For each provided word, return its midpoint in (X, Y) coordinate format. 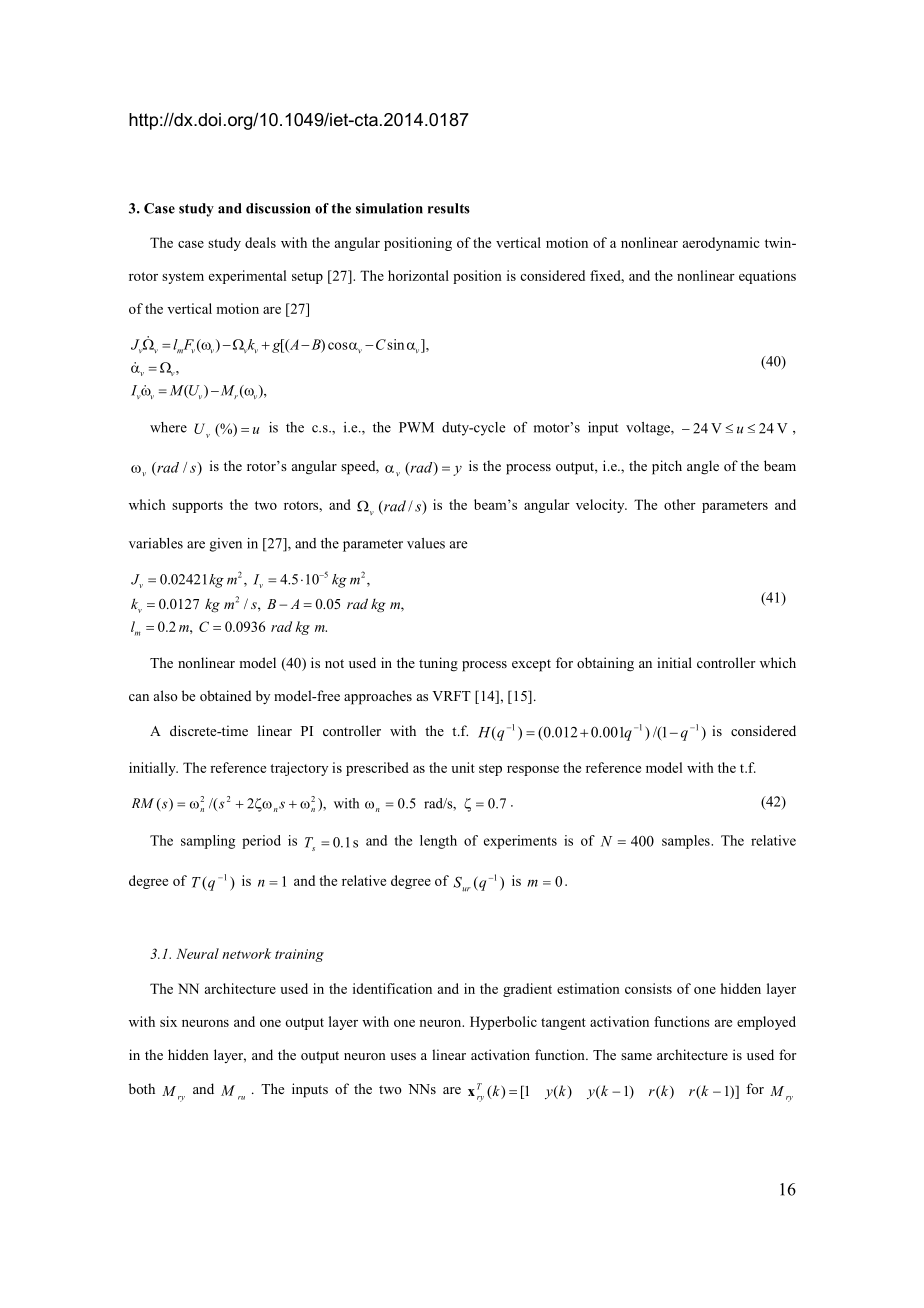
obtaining (605, 664)
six (168, 1021)
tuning (438, 664)
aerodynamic (721, 244)
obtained (225, 695)
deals (260, 242)
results (449, 208)
